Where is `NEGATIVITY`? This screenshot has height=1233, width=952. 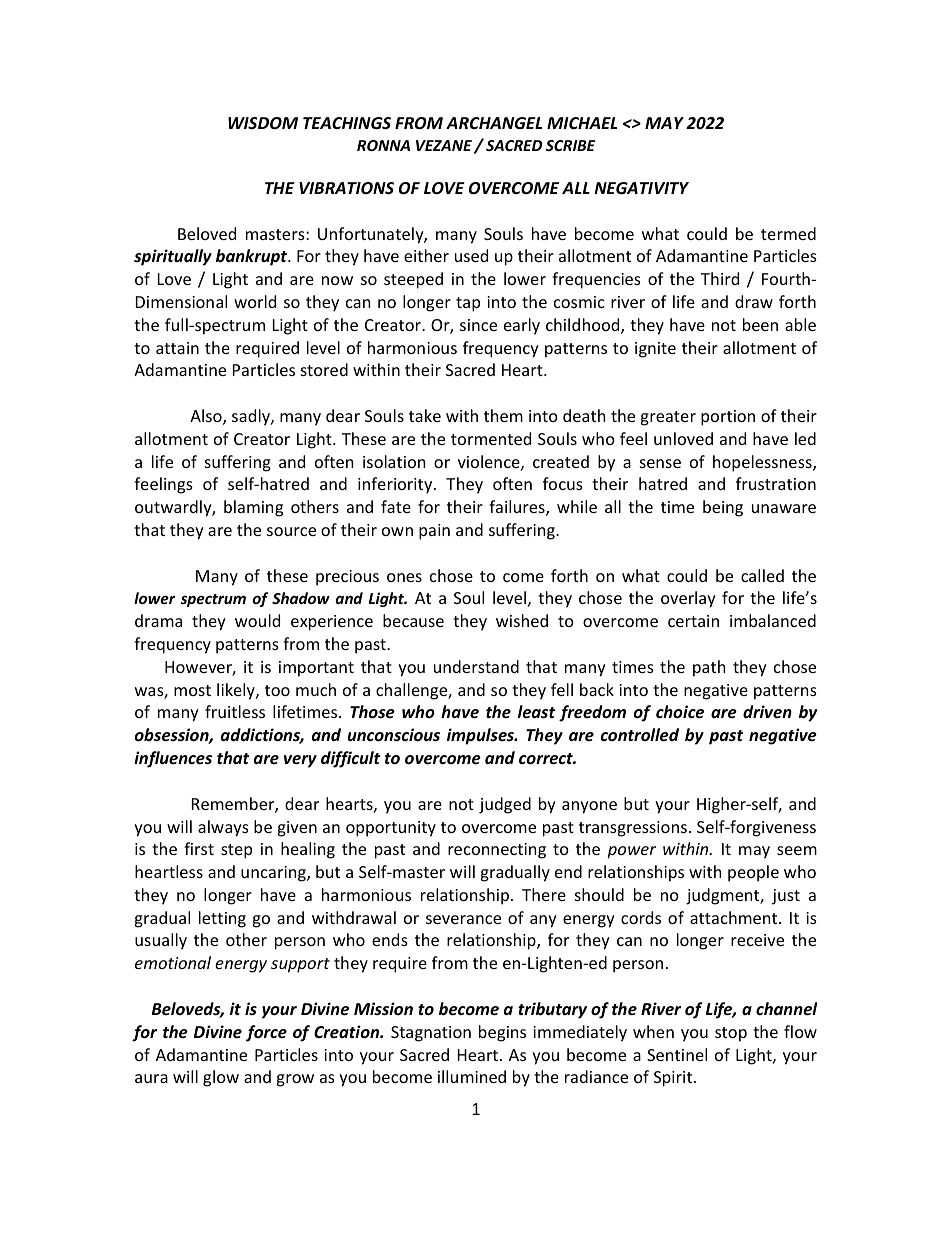 NEGATIVITY is located at coordinates (642, 188).
